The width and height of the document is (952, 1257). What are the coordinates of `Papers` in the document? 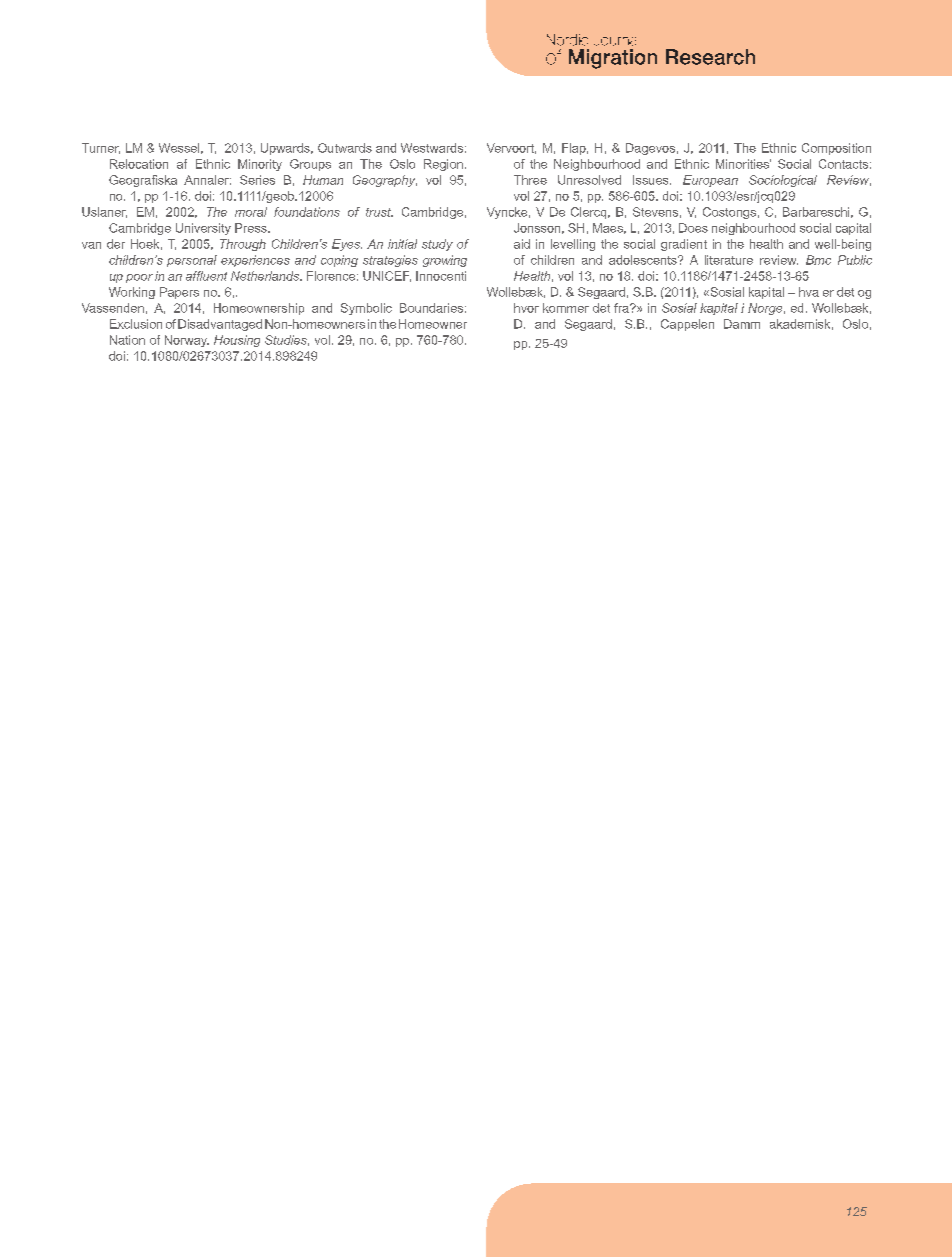 It's located at (179, 293).
